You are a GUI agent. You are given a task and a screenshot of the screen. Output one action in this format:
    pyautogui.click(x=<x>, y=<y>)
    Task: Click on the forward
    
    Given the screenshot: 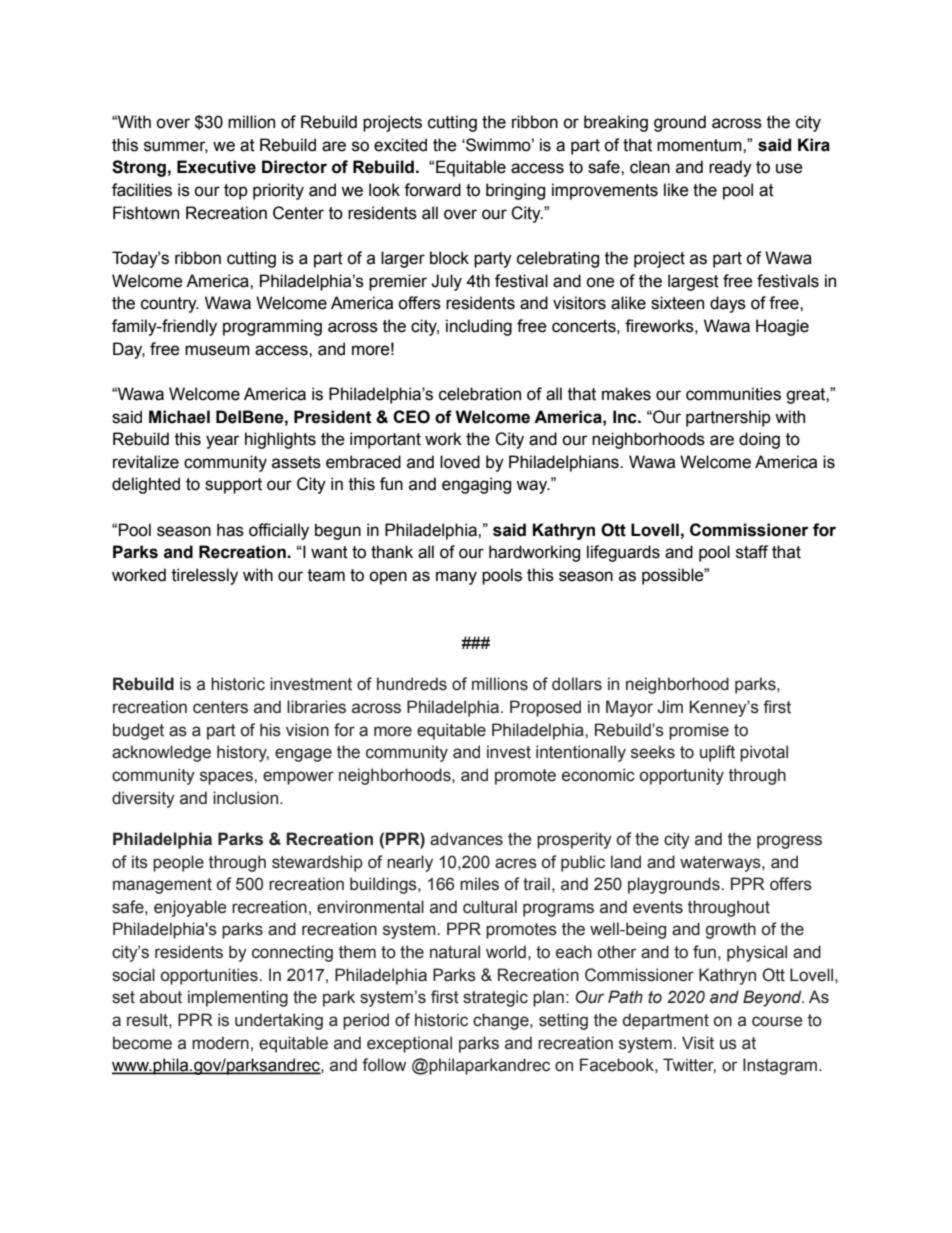 What is the action you would take?
    pyautogui.click(x=432, y=190)
